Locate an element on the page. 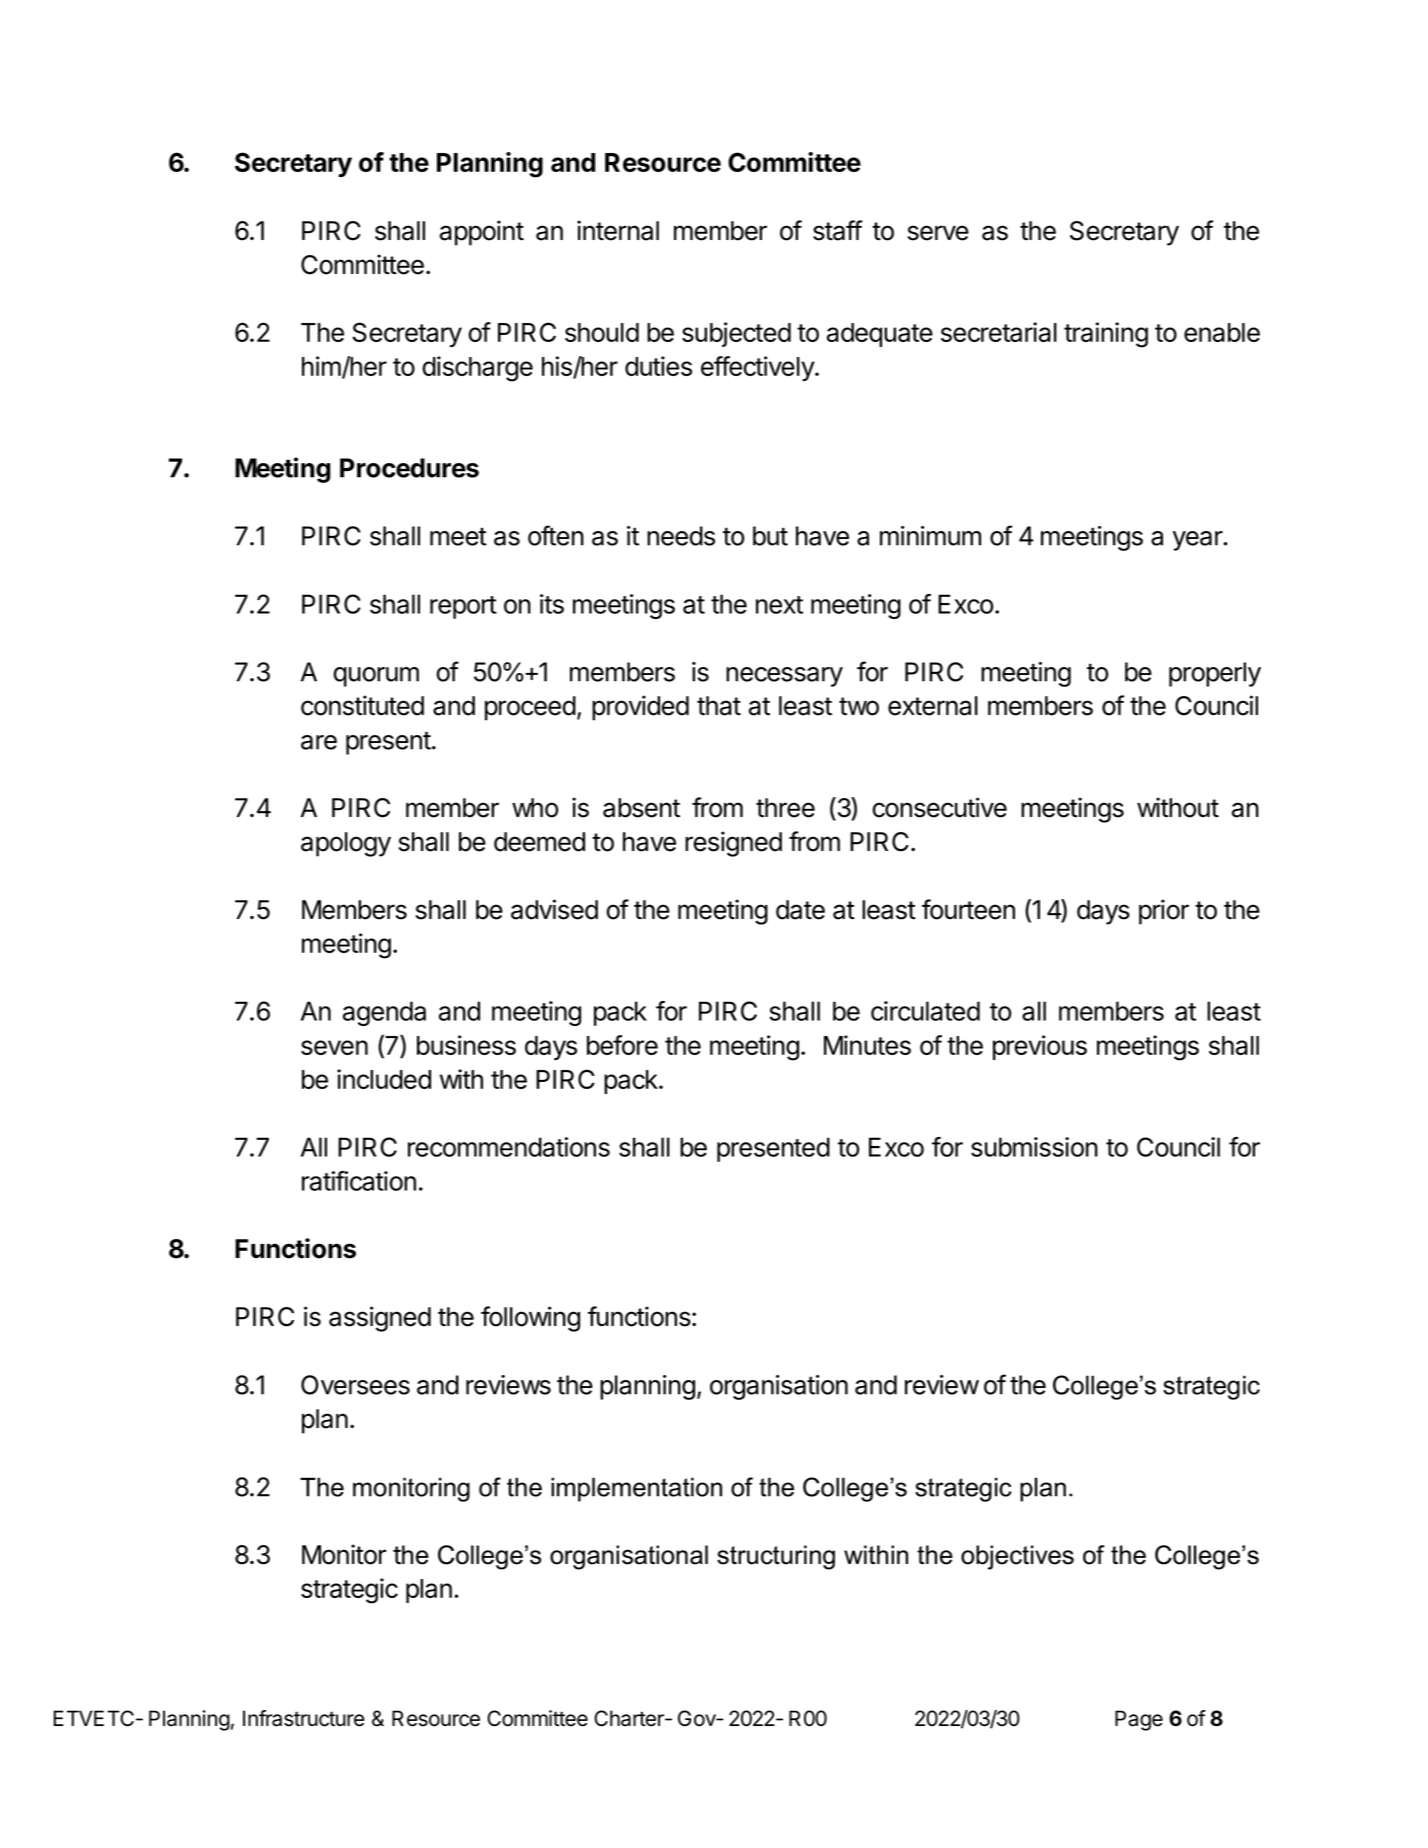 Image resolution: width=1428 pixels, height=1848 pixels. training is located at coordinates (1106, 335).
